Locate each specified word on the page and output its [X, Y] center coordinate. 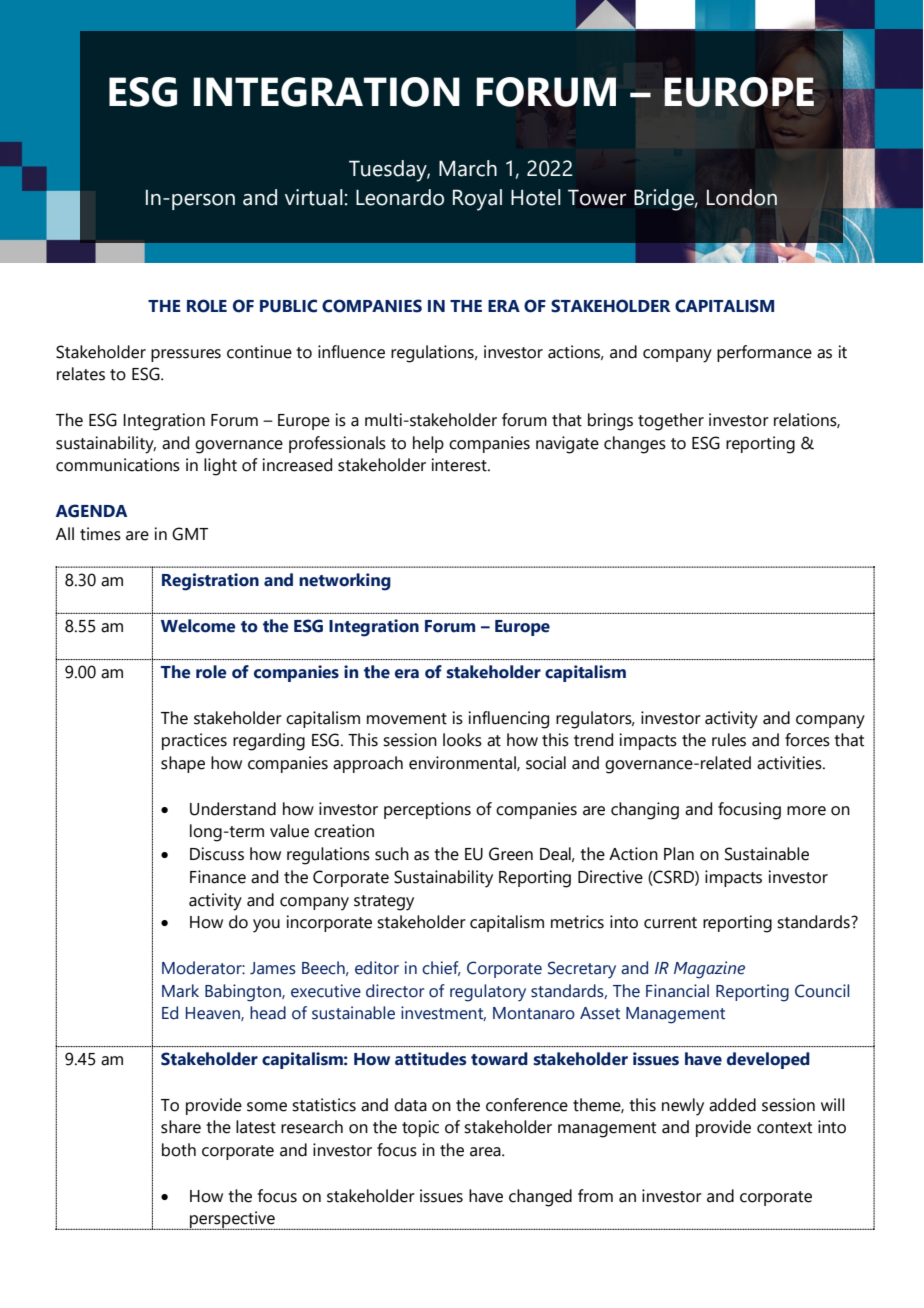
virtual [314, 197]
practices [194, 741]
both [179, 1150]
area [486, 1152]
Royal [477, 200]
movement [407, 719]
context [784, 1128]
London [742, 197]
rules [729, 740]
